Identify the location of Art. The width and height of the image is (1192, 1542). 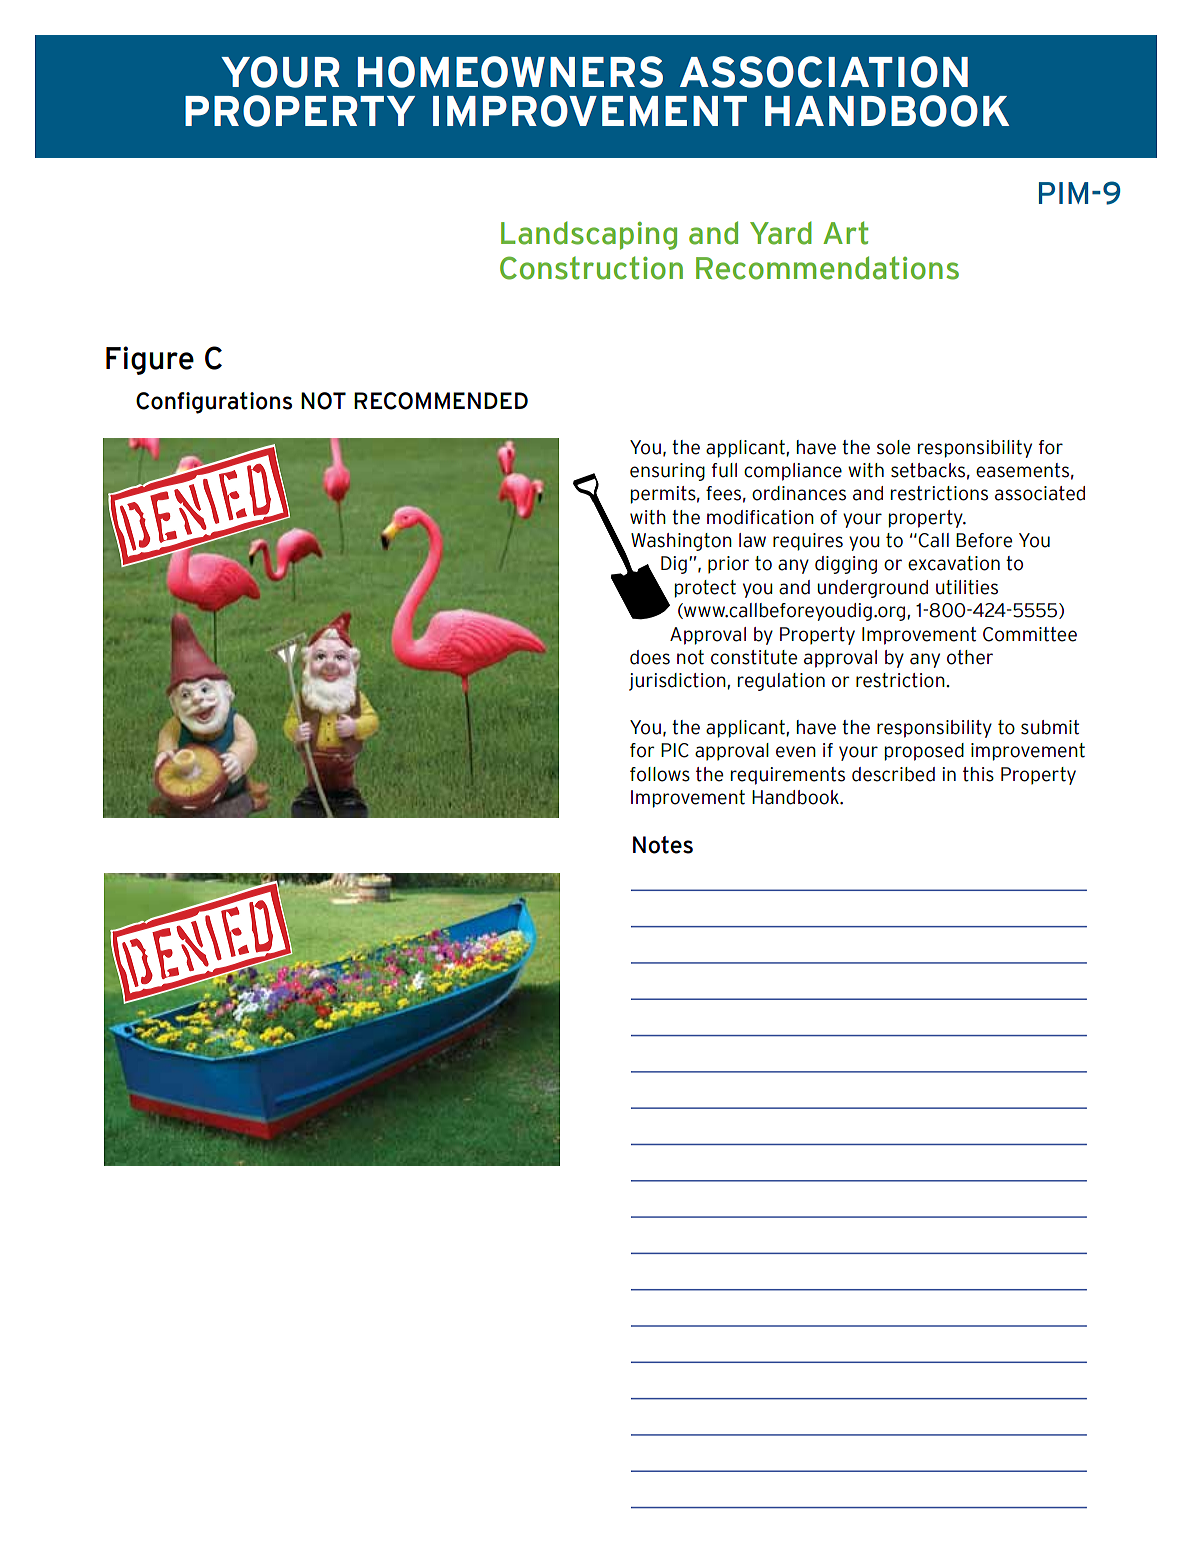
(845, 233).
